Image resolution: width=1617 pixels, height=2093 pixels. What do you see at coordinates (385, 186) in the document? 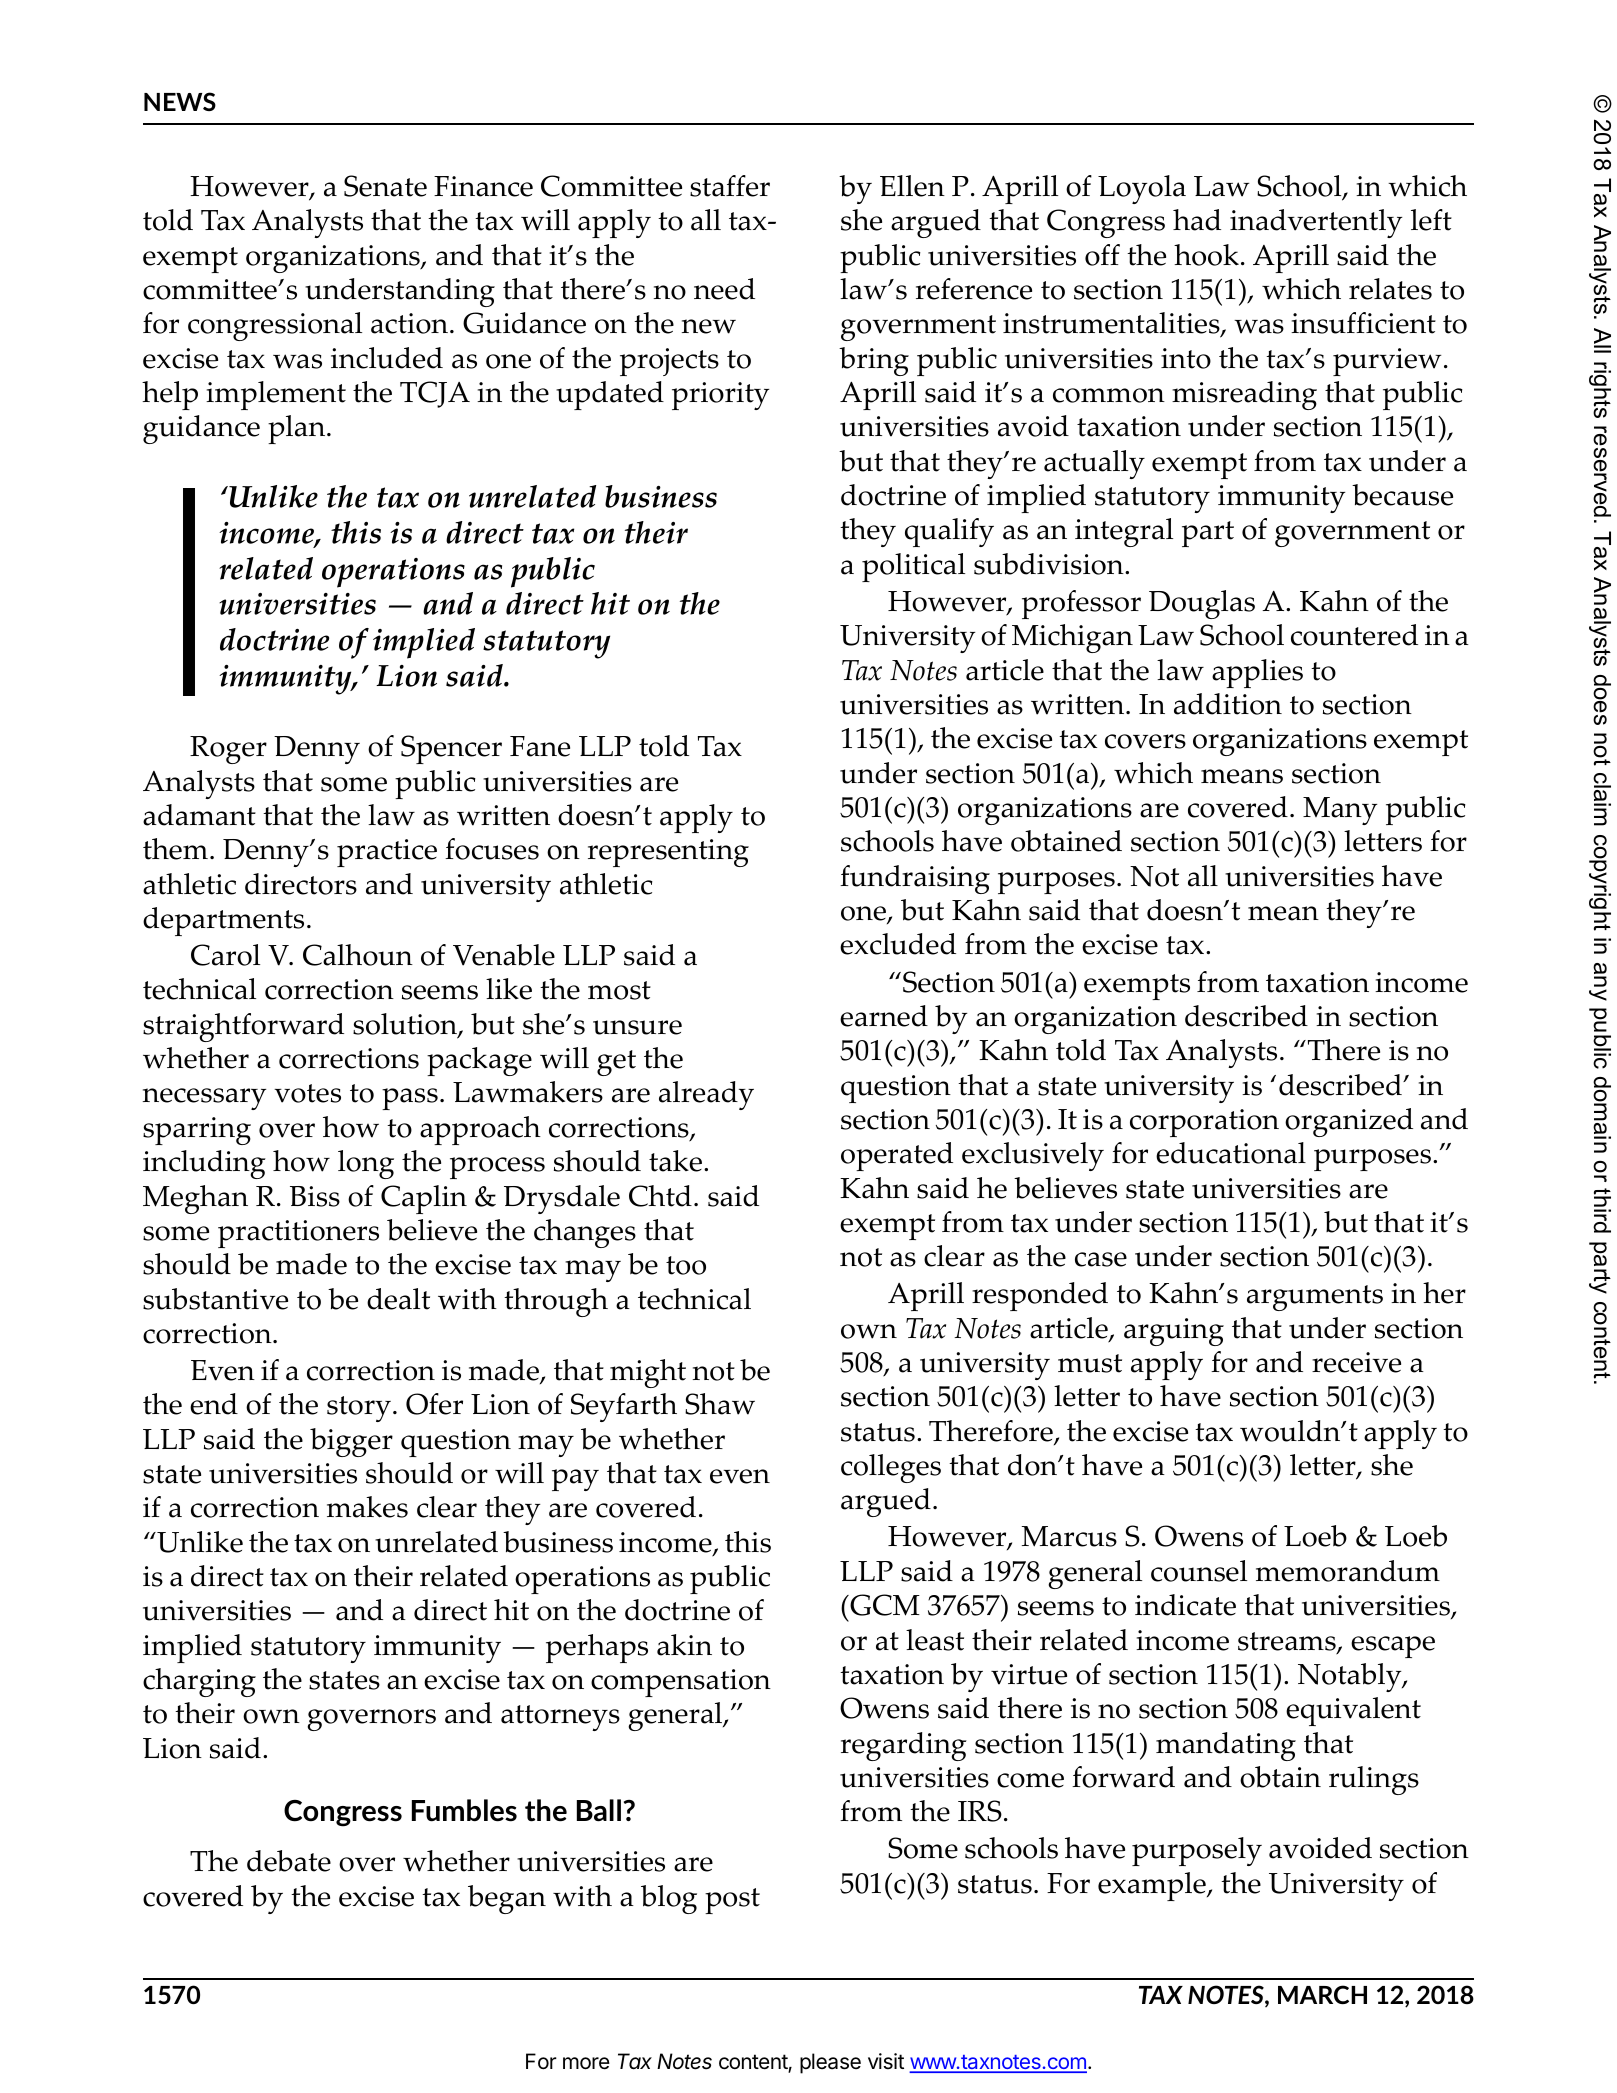
I see `Senate` at bounding box center [385, 186].
